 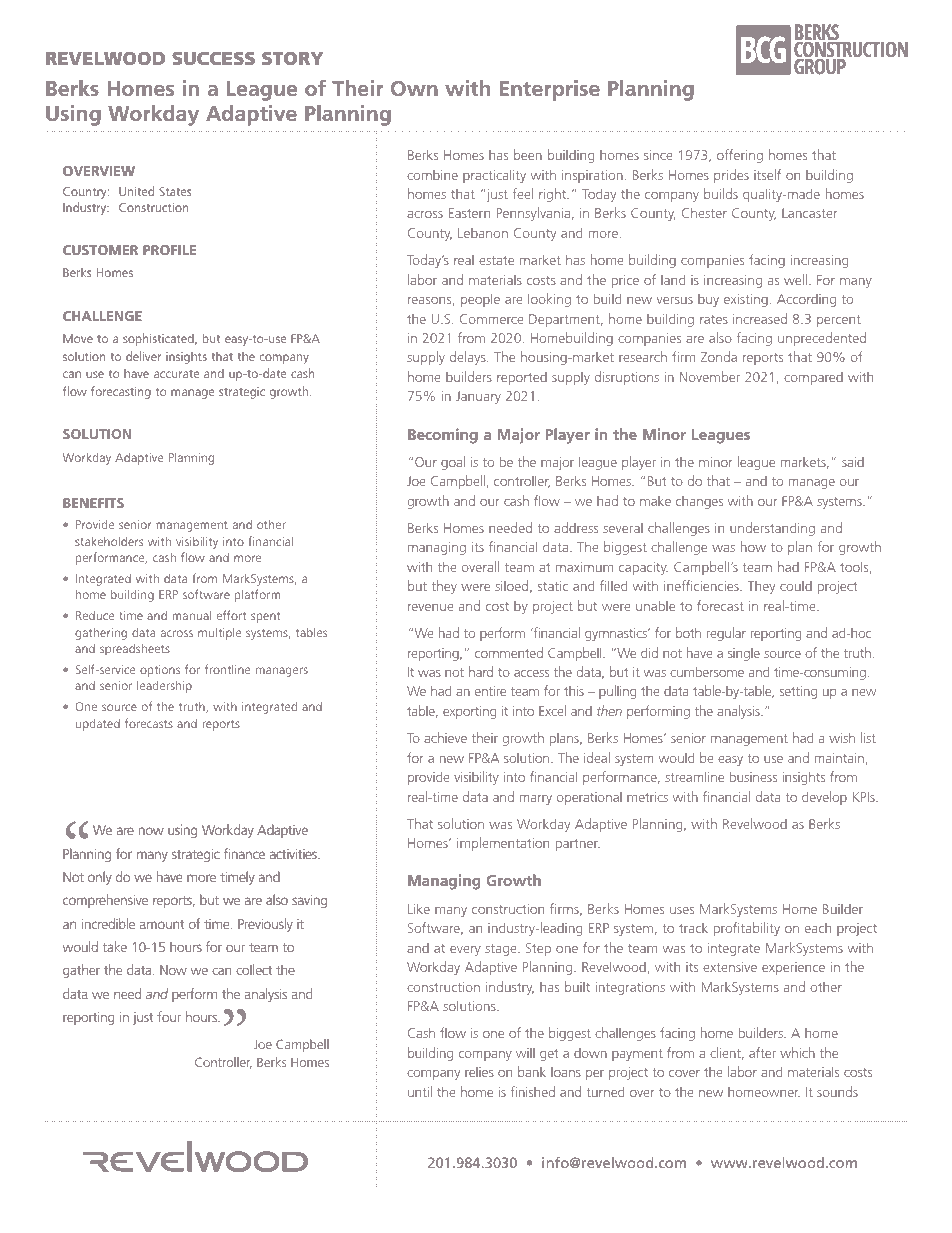 I want to click on increased, so click(x=760, y=318).
